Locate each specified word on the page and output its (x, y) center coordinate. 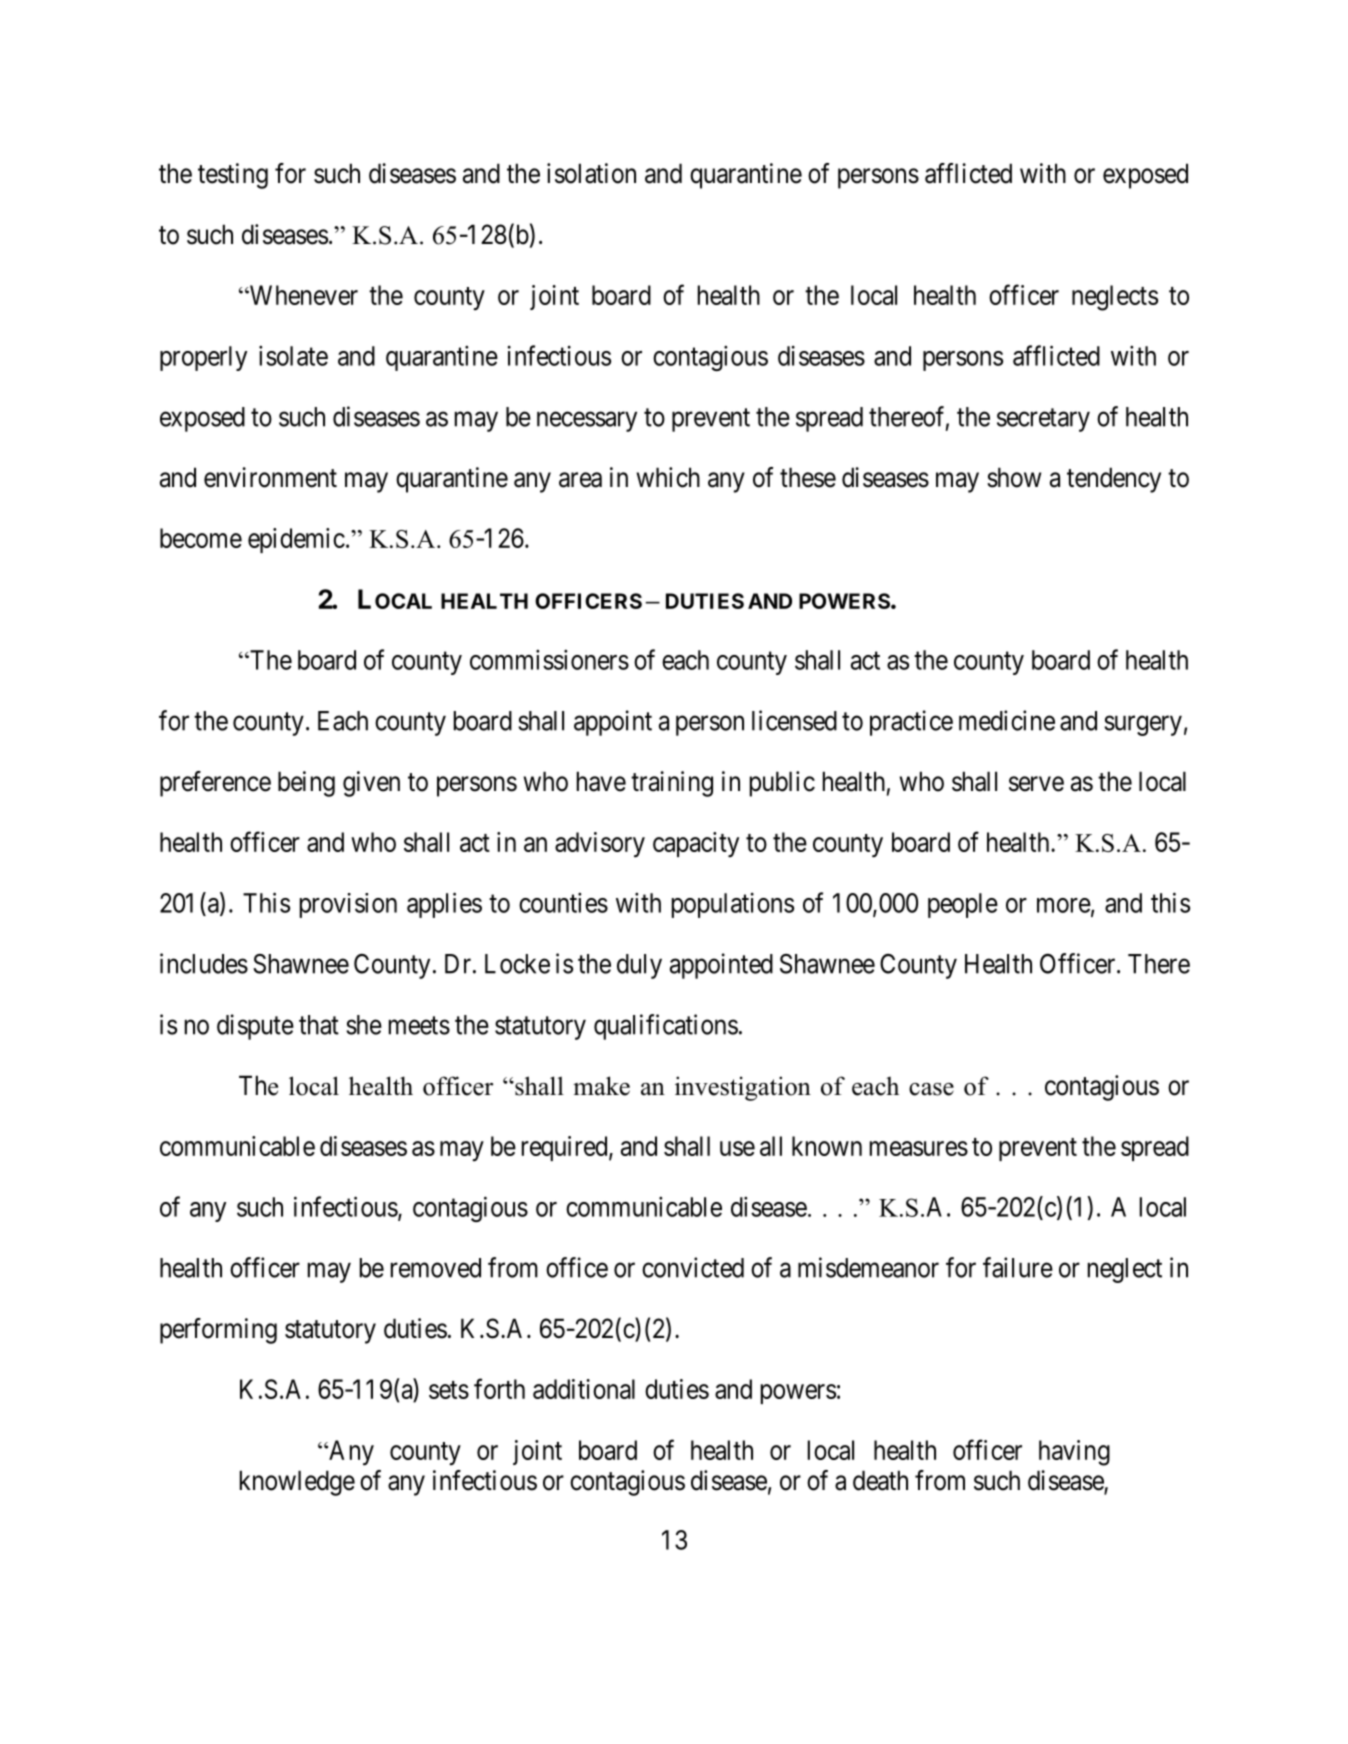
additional (584, 1389)
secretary (1043, 420)
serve (1036, 784)
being (306, 784)
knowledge (297, 1483)
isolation (591, 173)
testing (233, 176)
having (1074, 1453)
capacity (696, 845)
